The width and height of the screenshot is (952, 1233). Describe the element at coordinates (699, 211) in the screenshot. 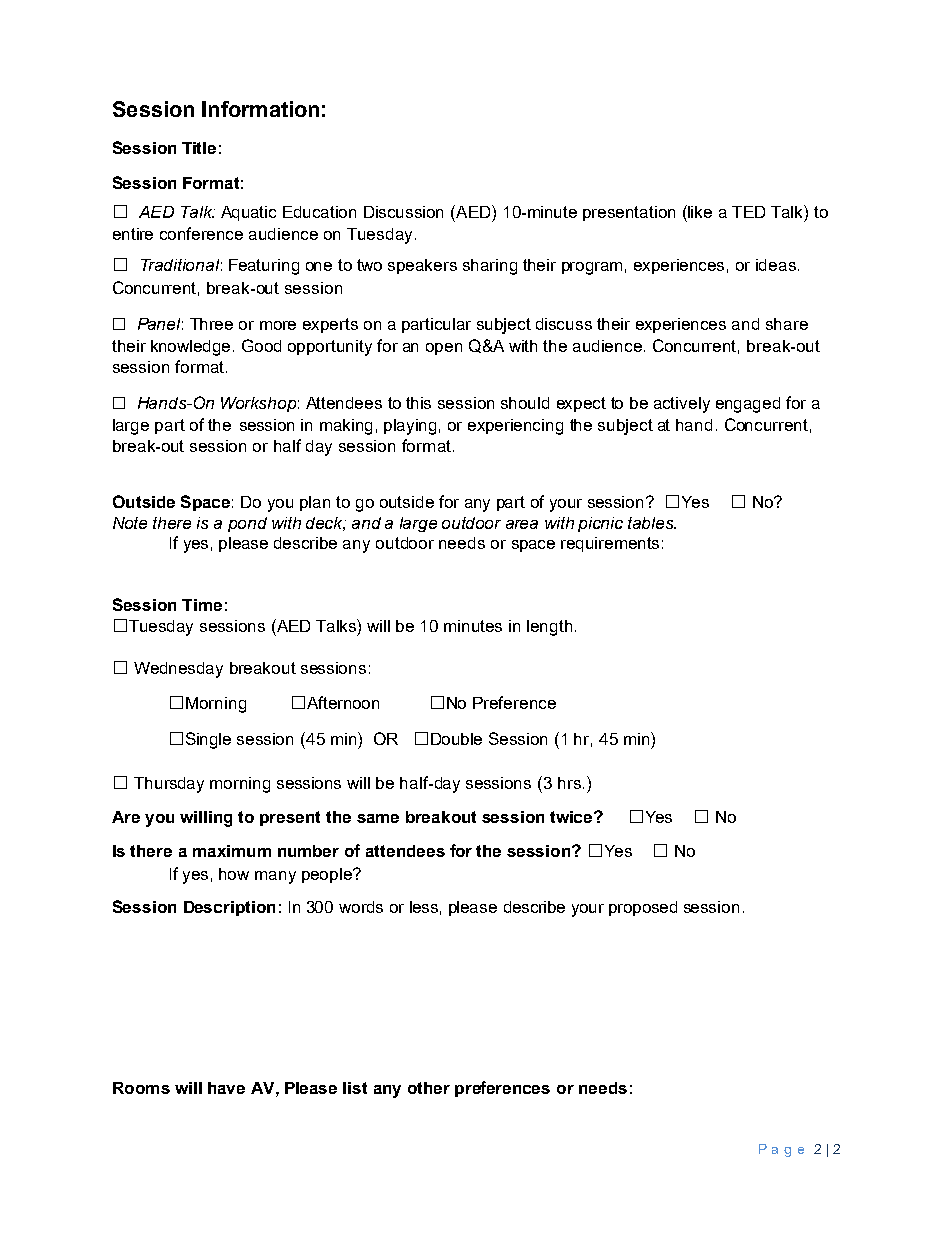

I see `like` at that location.
